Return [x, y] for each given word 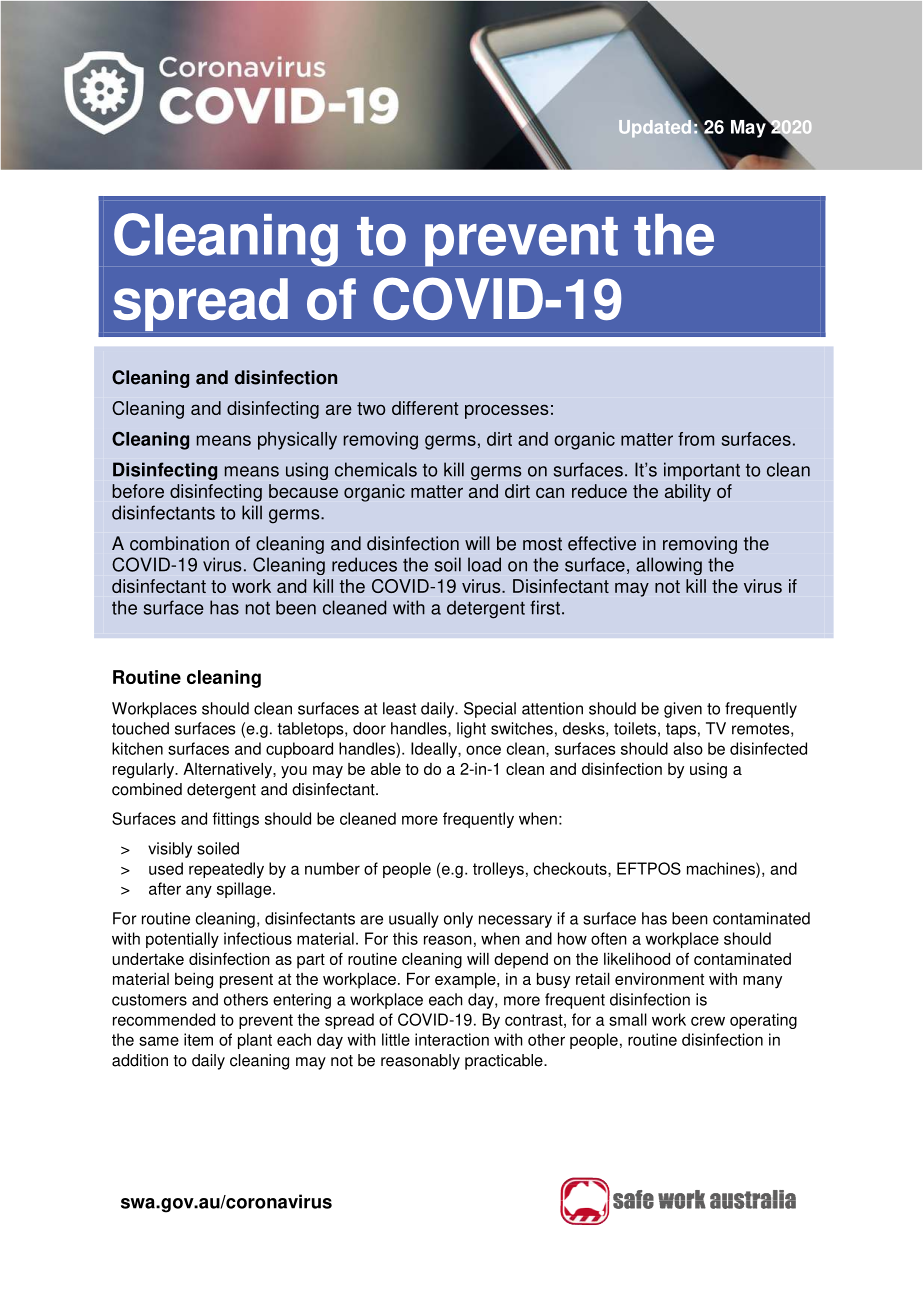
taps [681, 730]
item [198, 1039]
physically [297, 441]
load [484, 564]
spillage [245, 890]
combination [179, 543]
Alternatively [228, 770]
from [696, 439]
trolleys [498, 870]
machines [722, 868]
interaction [452, 1039]
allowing [669, 566]
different [425, 408]
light [471, 730]
